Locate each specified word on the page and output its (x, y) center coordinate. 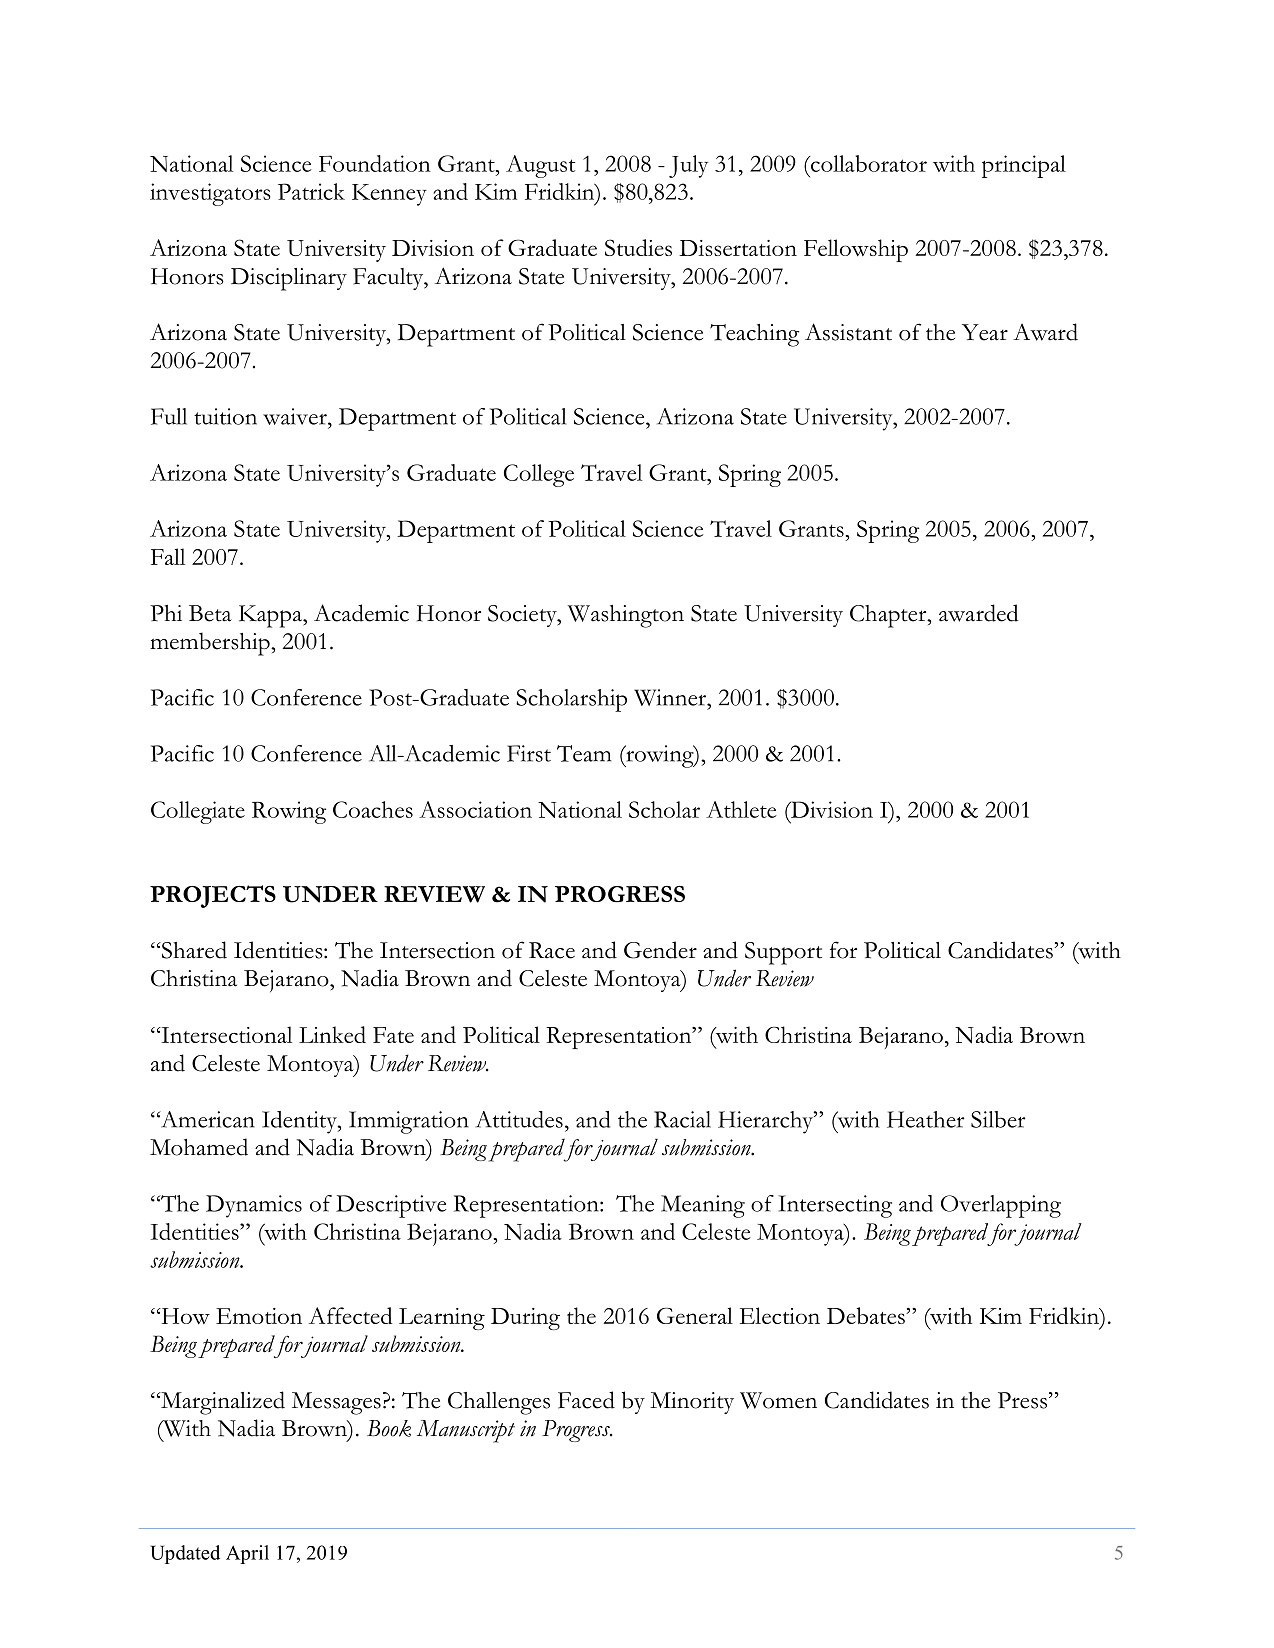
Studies (638, 247)
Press (1022, 1400)
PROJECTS (213, 896)
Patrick (311, 191)
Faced (586, 1400)
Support (783, 953)
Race (552, 950)
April (247, 1554)
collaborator (868, 163)
